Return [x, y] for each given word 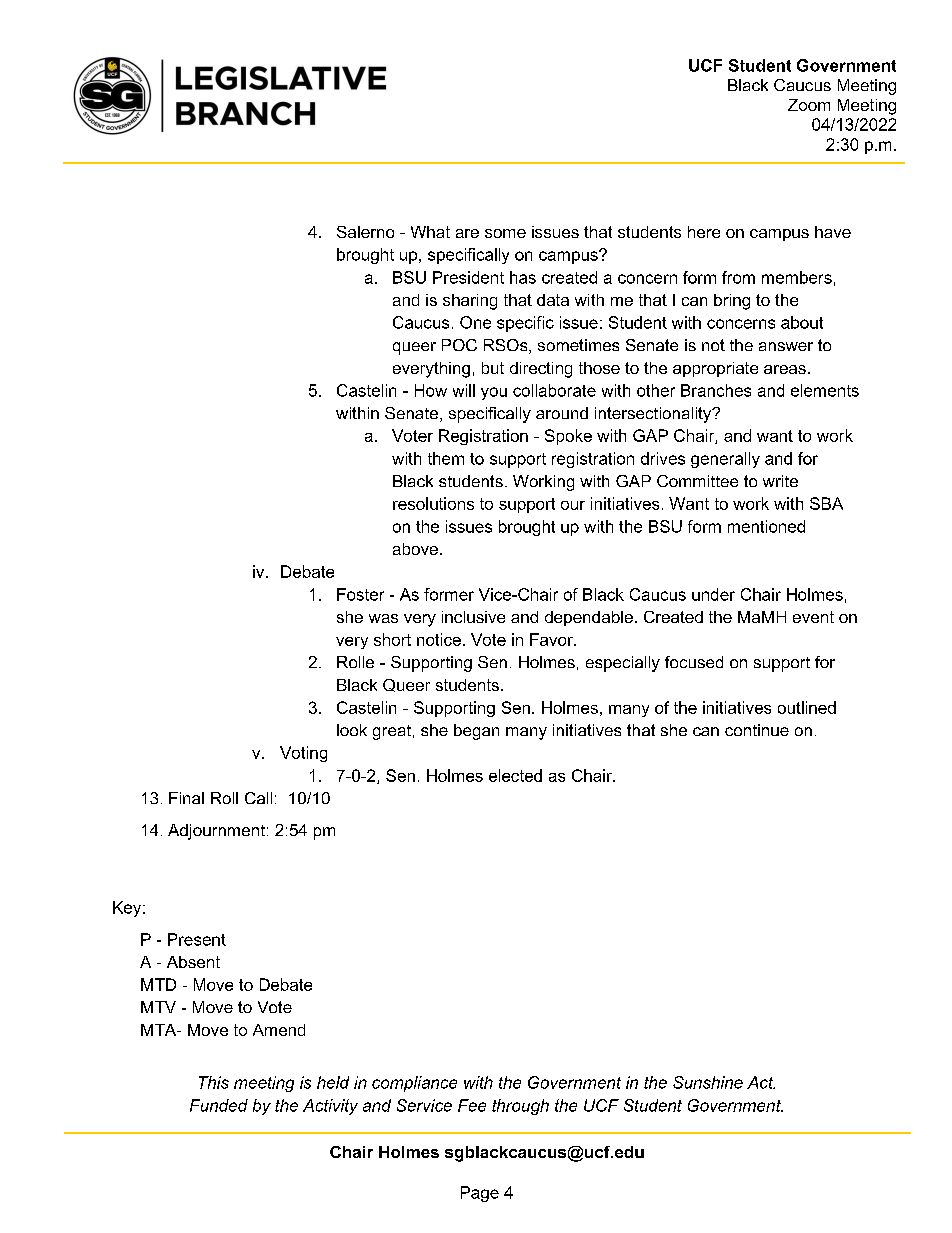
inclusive [473, 617]
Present [197, 939]
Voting [303, 754]
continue [757, 730]
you [494, 393]
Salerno [365, 232]
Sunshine [708, 1082]
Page [480, 1194]
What [430, 232]
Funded [219, 1105]
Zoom [809, 105]
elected [515, 775]
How [431, 390]
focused [694, 662]
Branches [716, 390]
